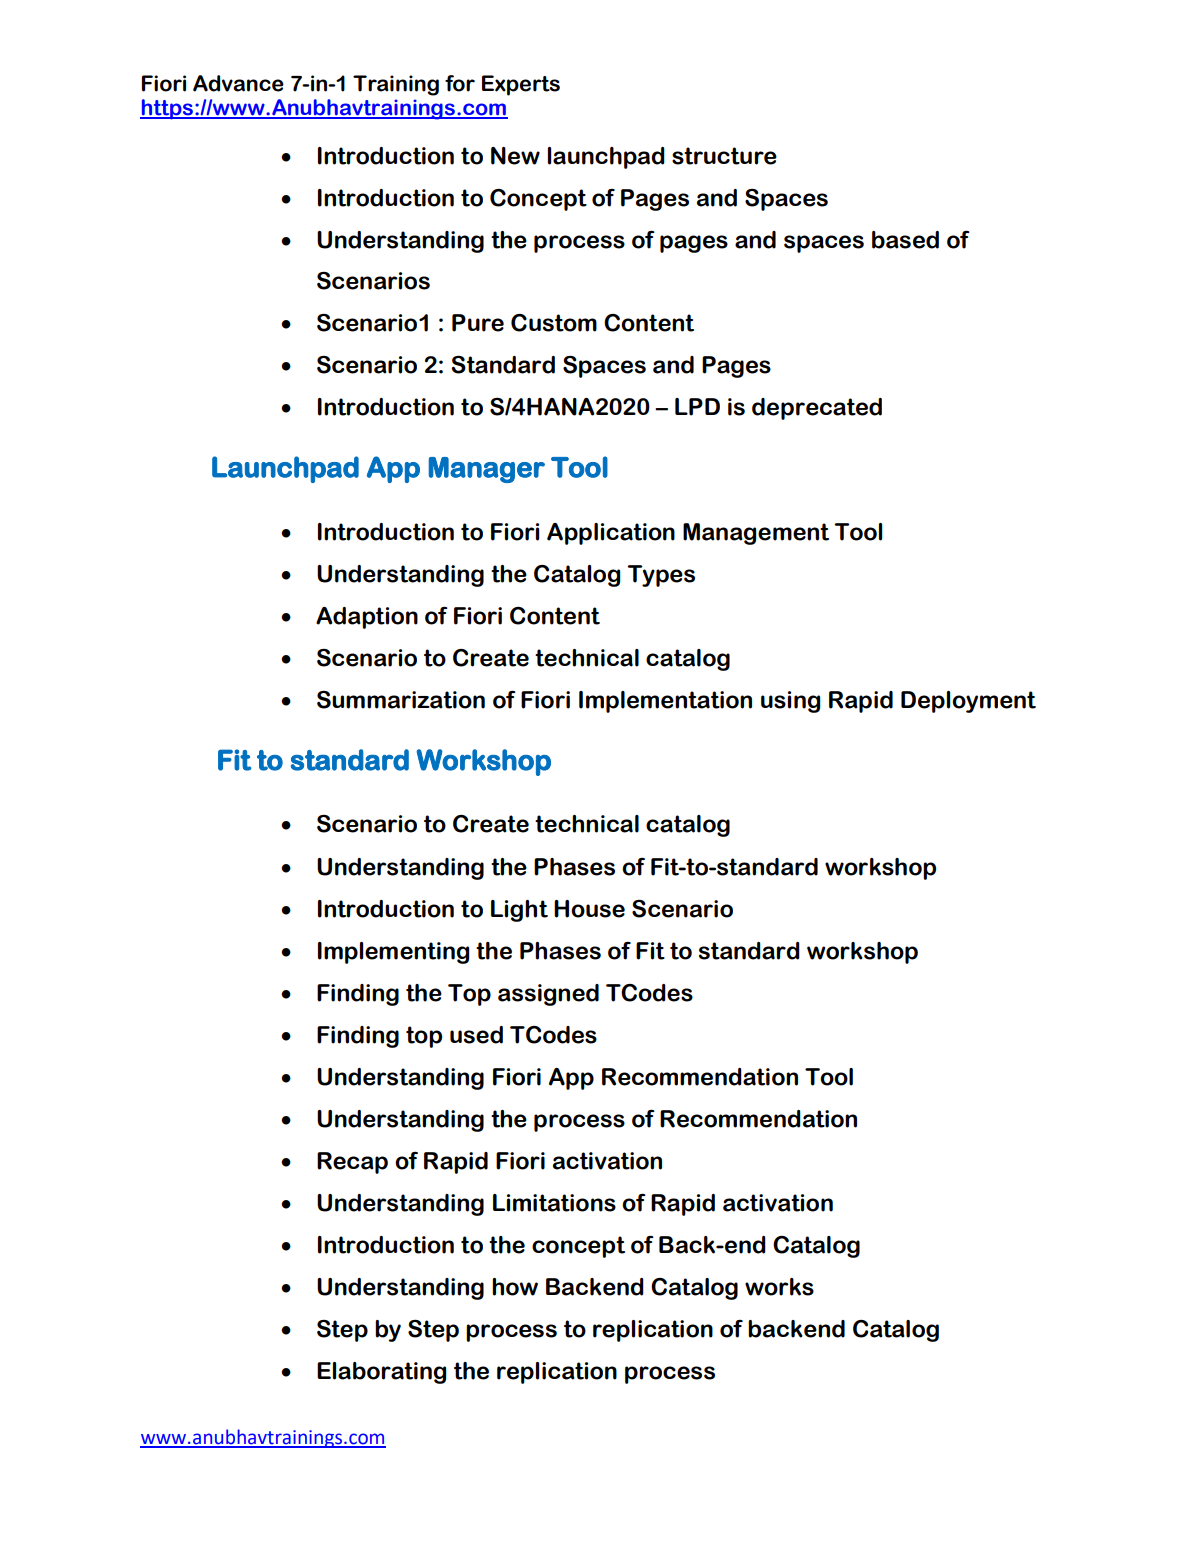  What do you see at coordinates (521, 85) in the page?
I see `Experts` at bounding box center [521, 85].
